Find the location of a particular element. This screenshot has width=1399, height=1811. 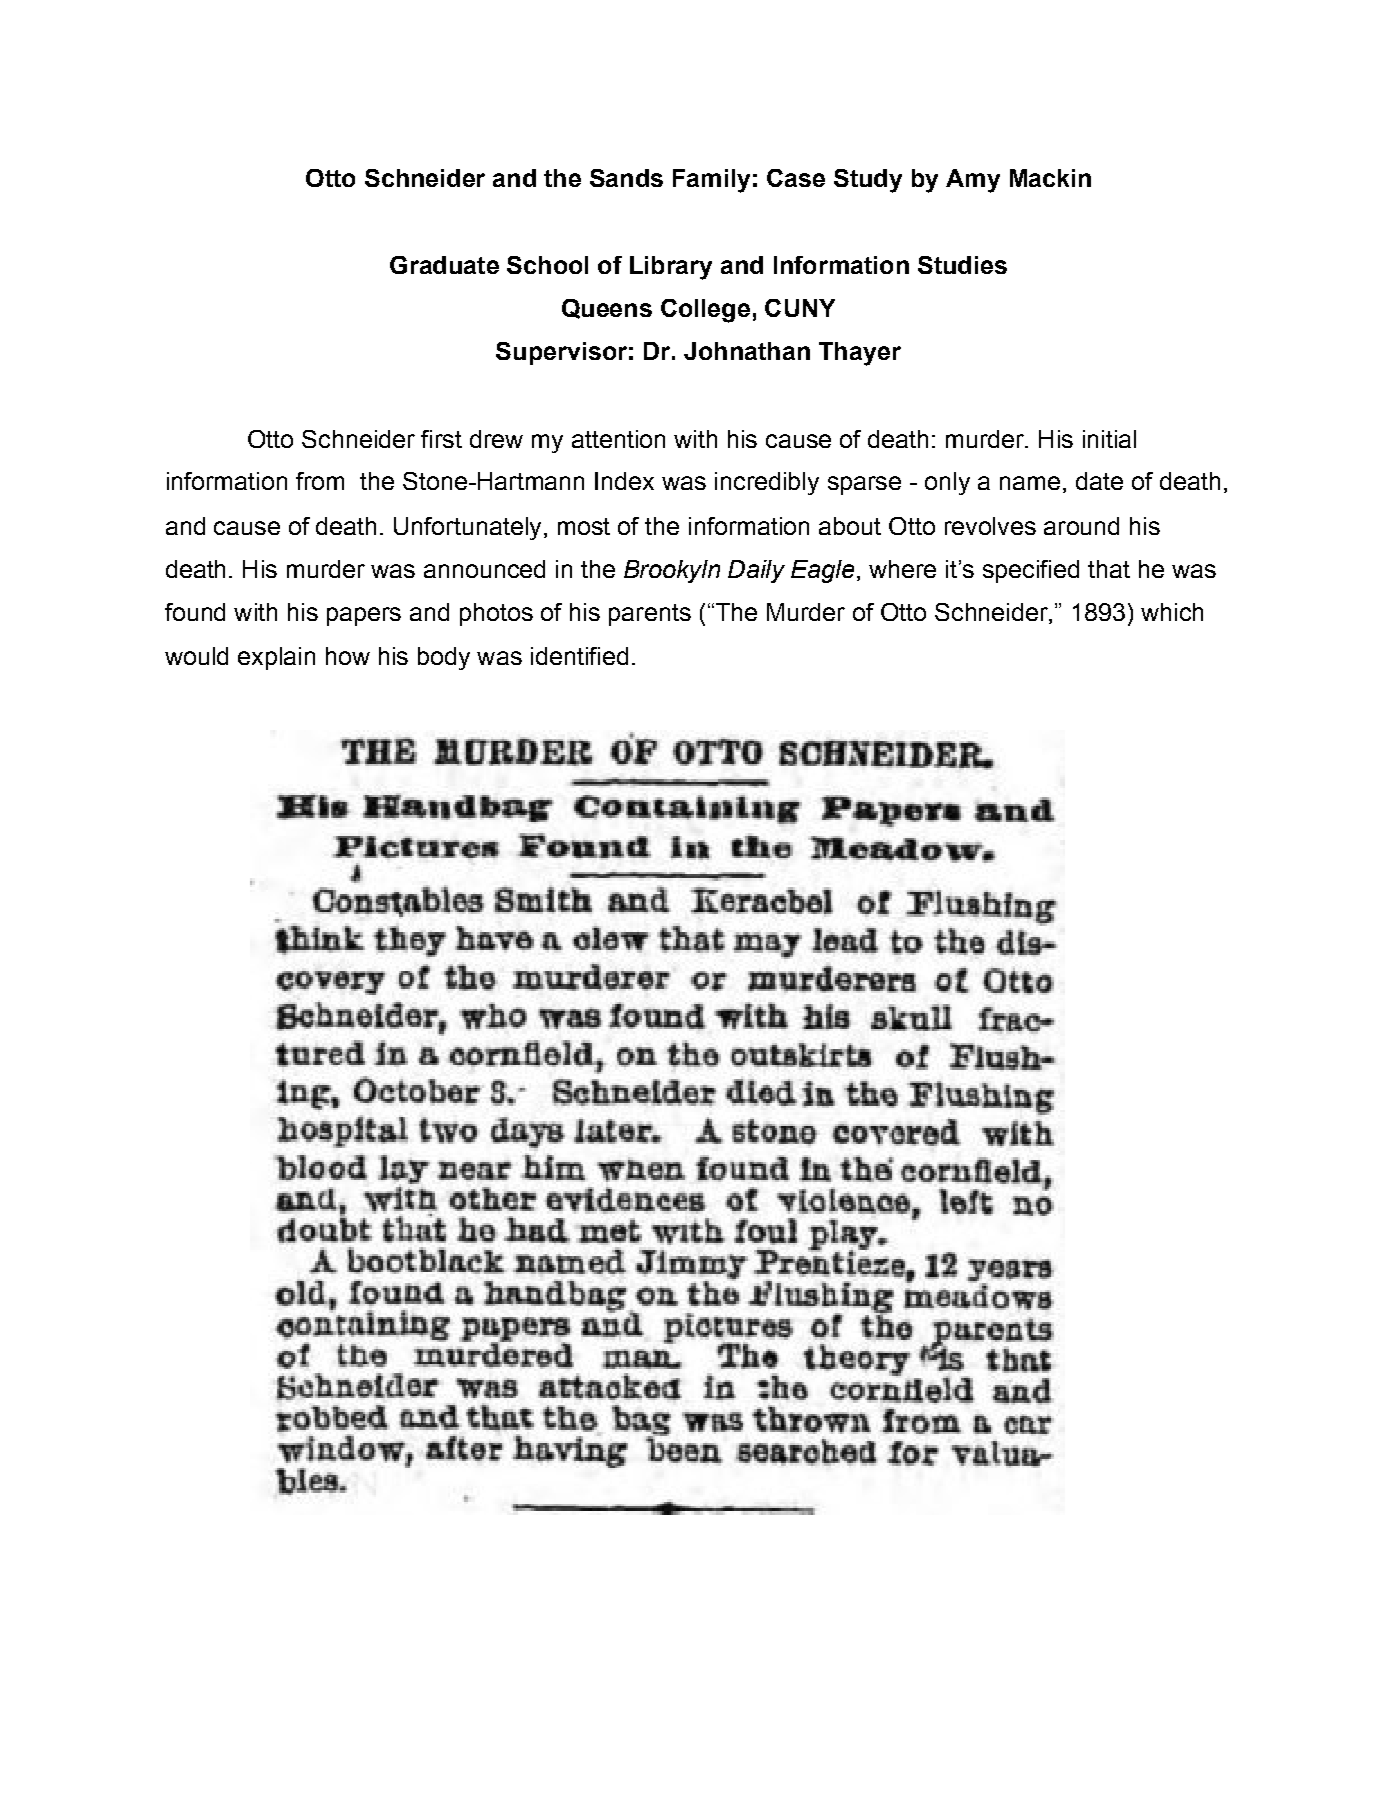

identified is located at coordinates (579, 656).
